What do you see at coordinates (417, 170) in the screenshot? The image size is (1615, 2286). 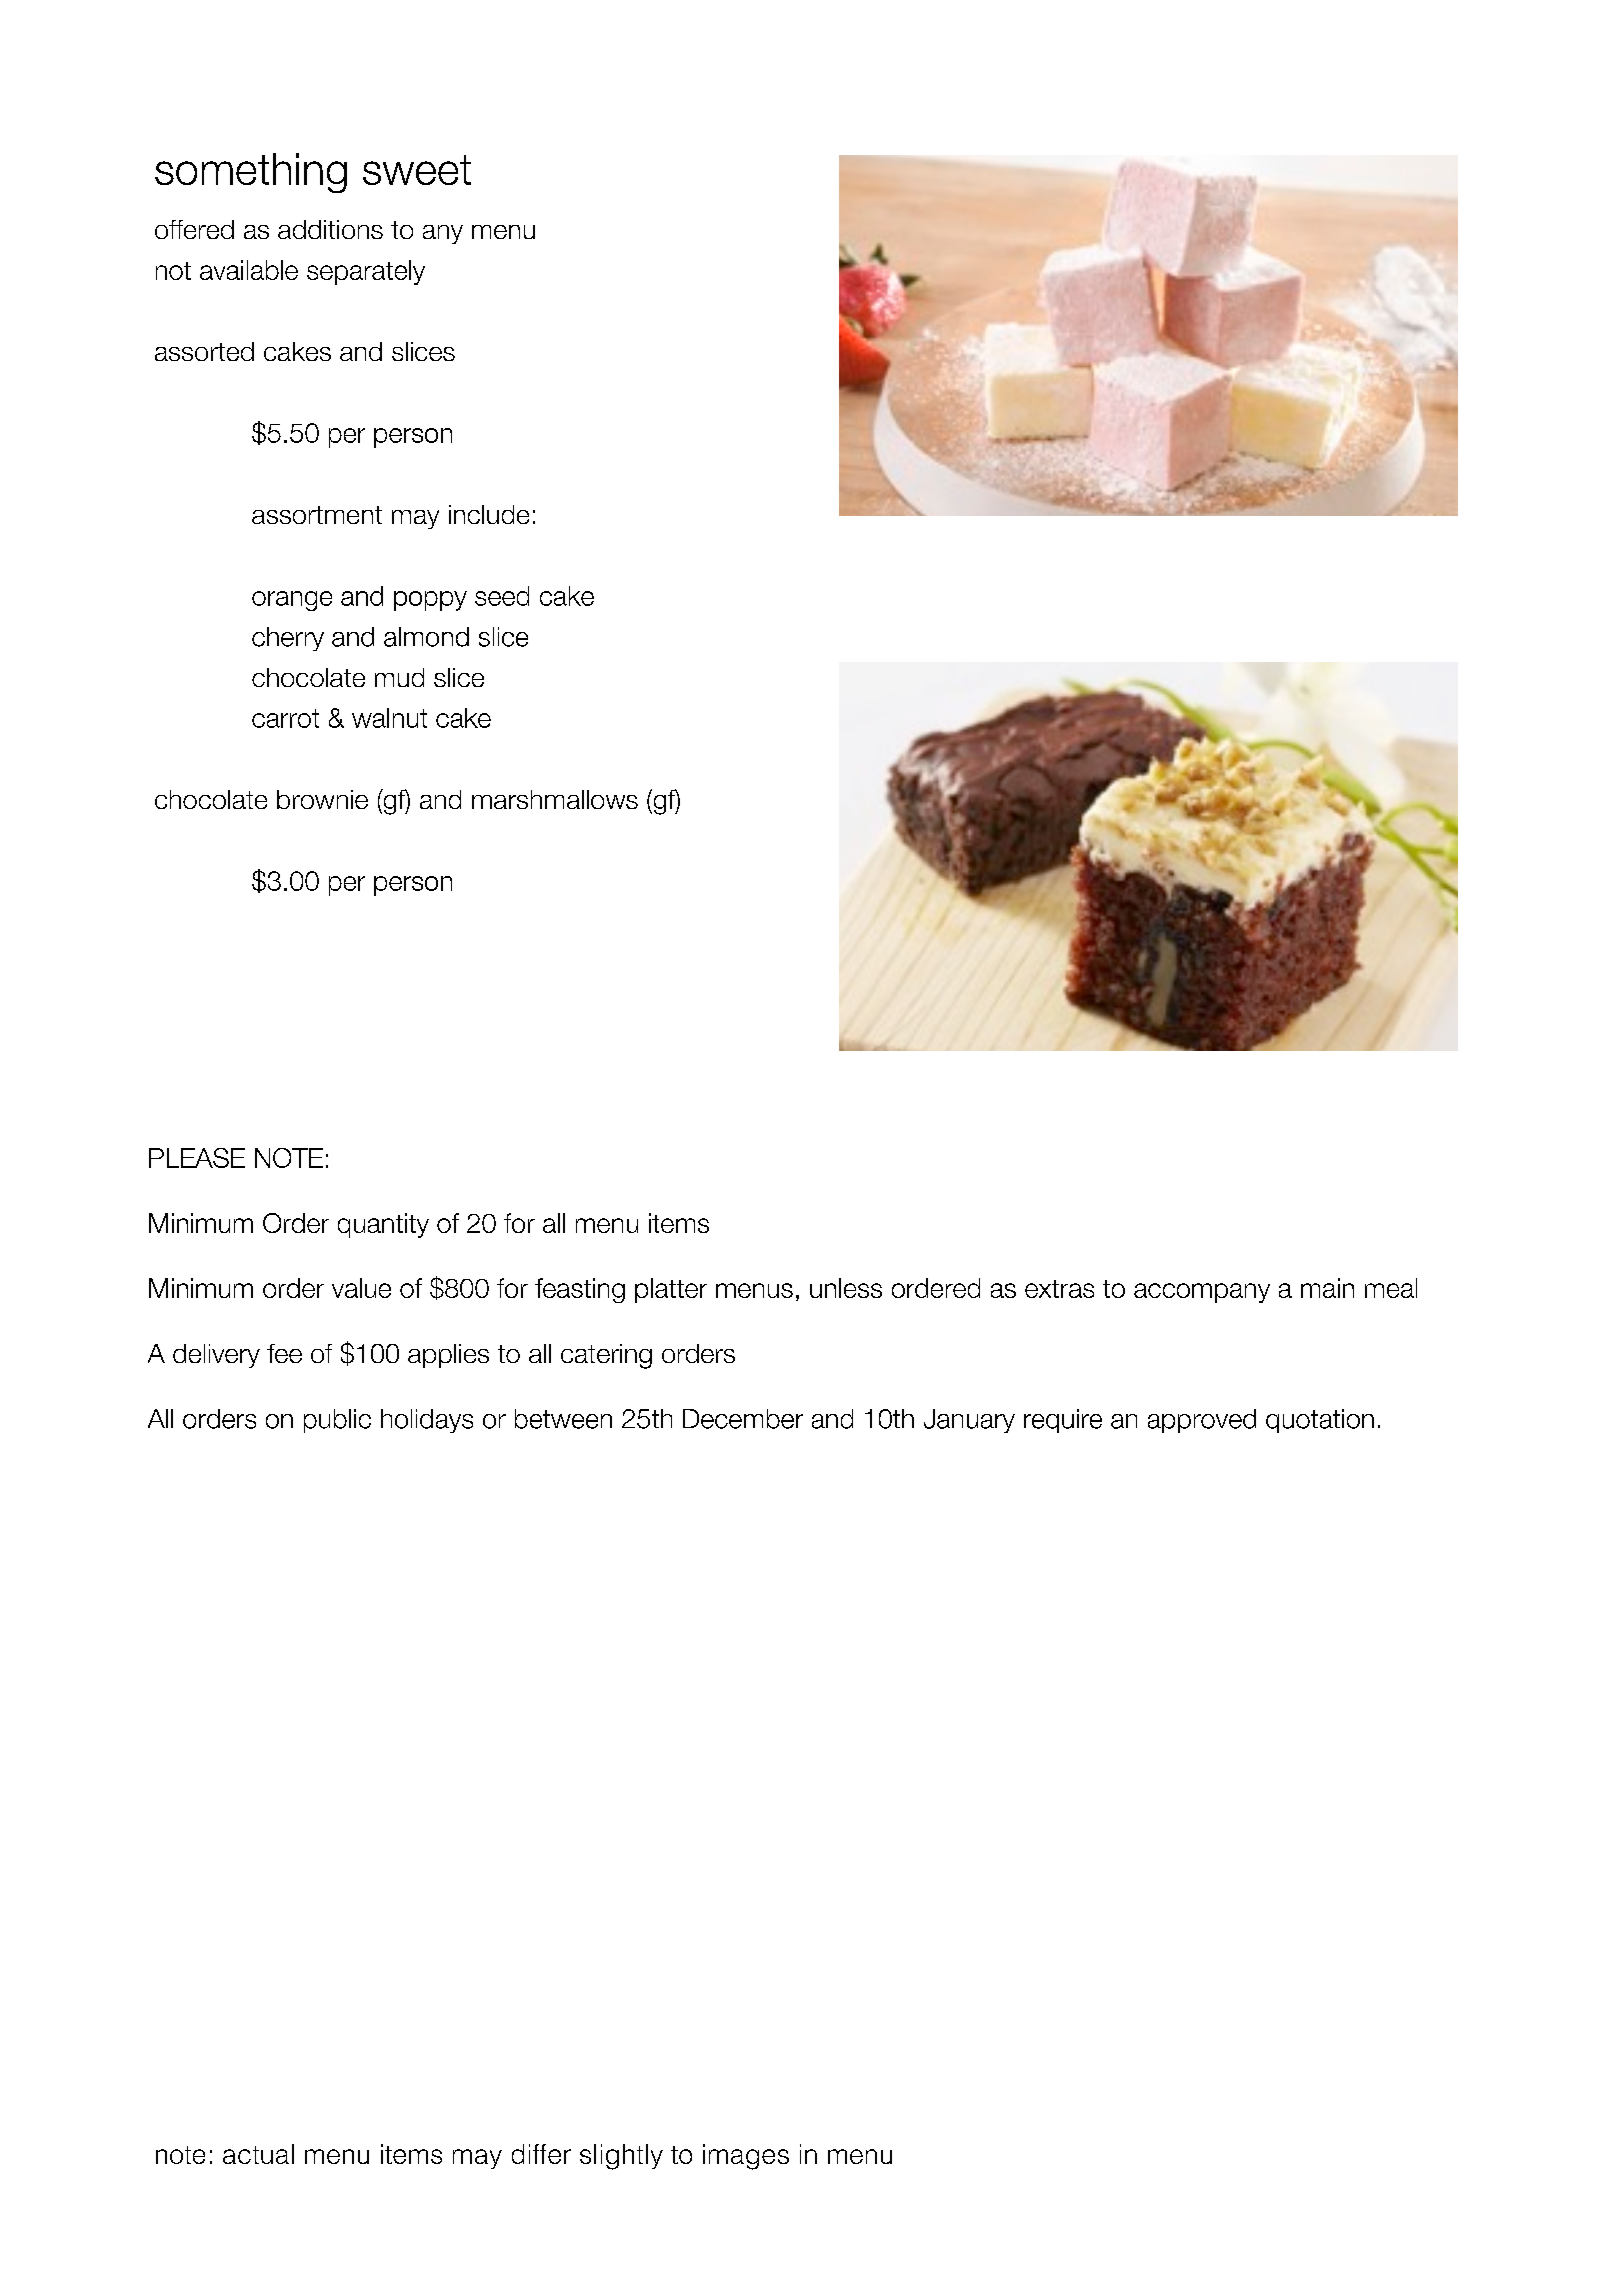 I see `sweet` at bounding box center [417, 170].
